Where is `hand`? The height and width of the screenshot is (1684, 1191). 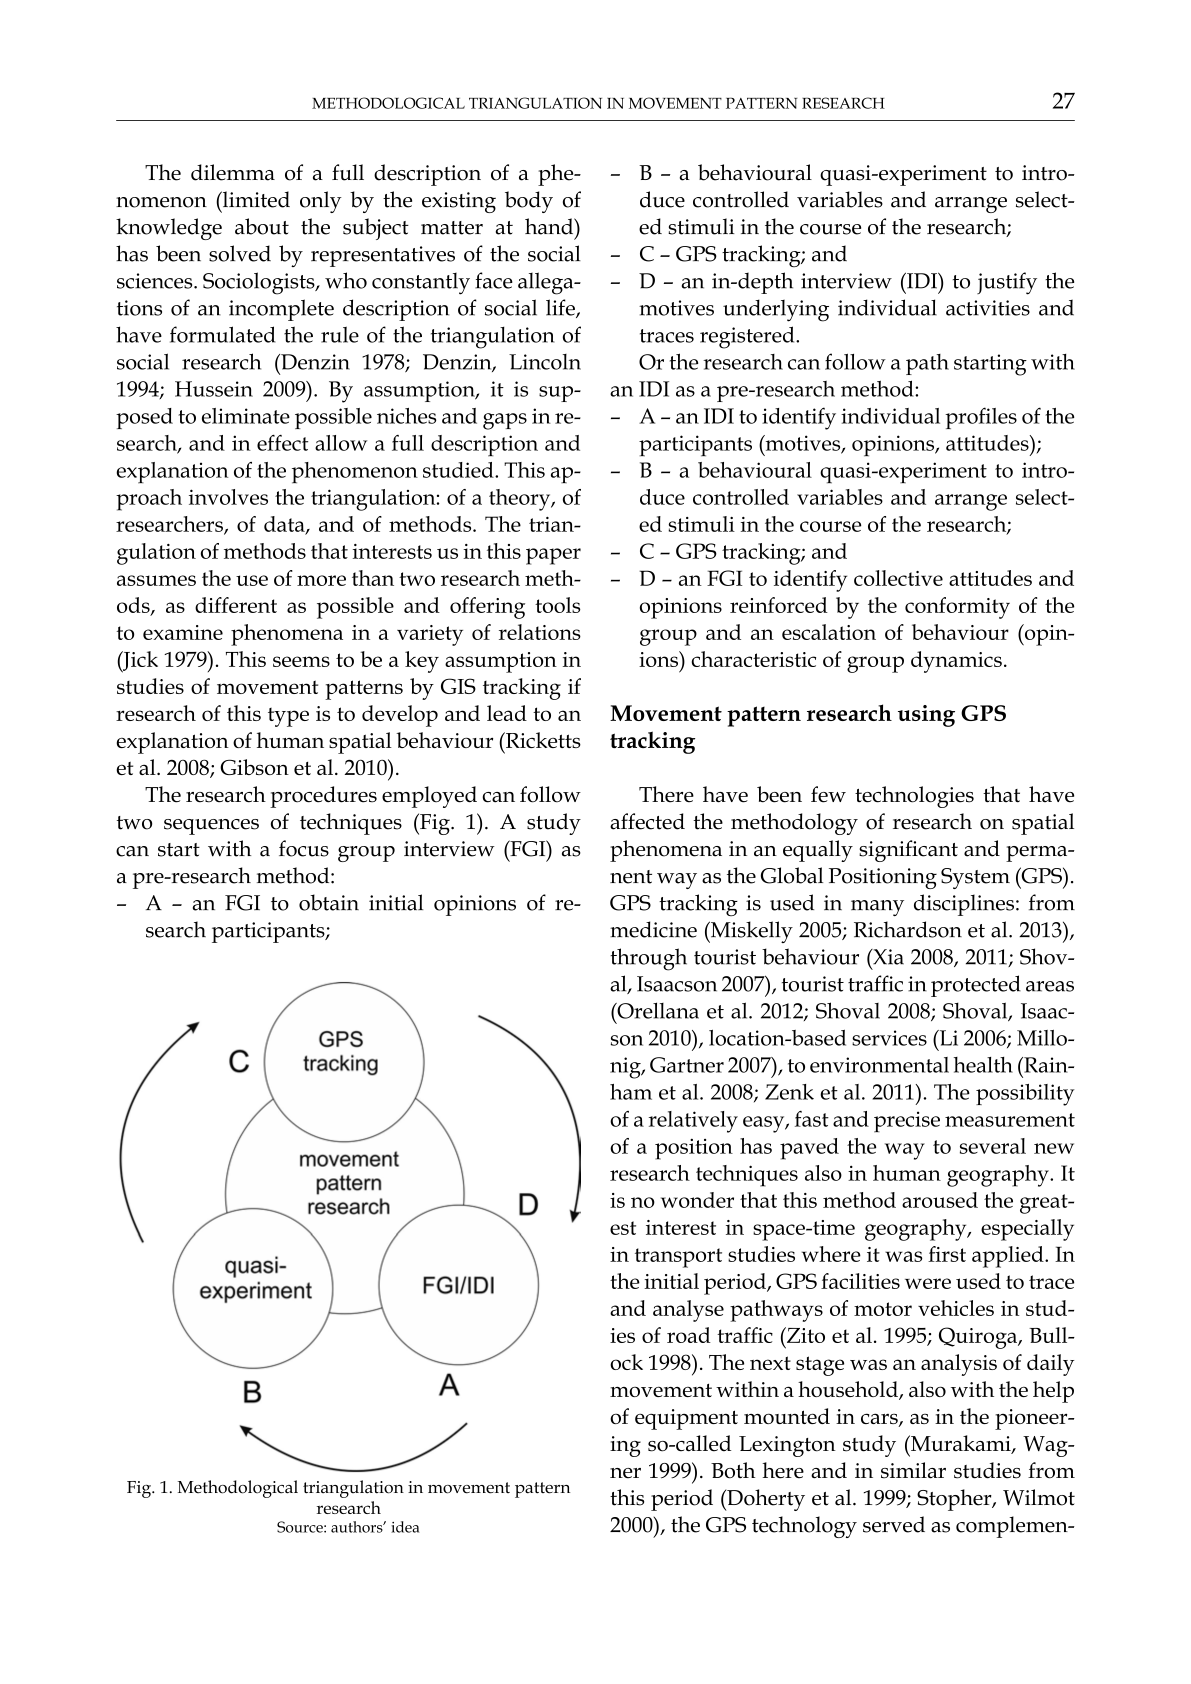
hand is located at coordinates (550, 226).
